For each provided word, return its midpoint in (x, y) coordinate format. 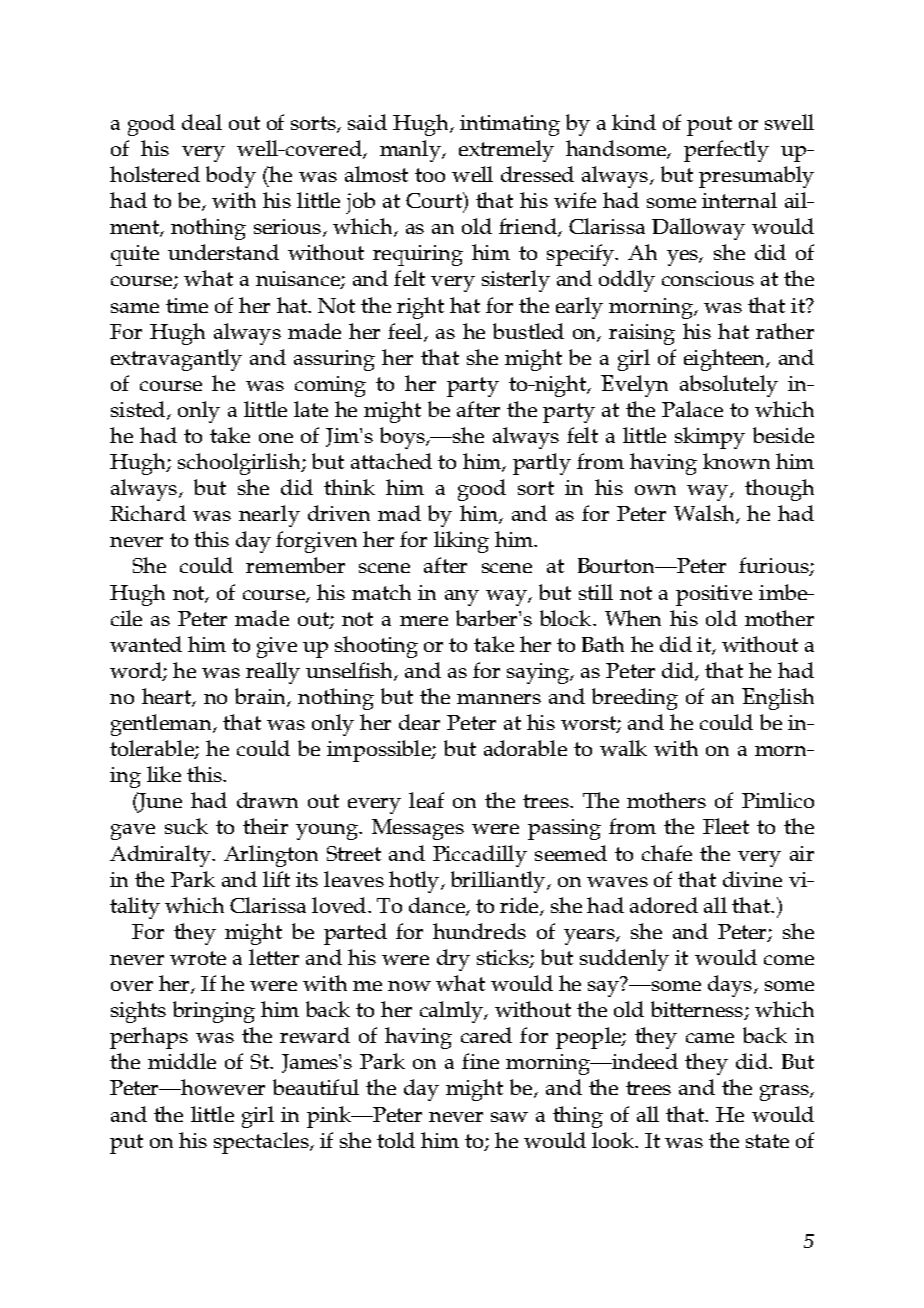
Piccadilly (480, 856)
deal (202, 122)
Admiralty (161, 856)
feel (406, 332)
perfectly (726, 151)
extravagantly (176, 360)
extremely (506, 151)
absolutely (729, 386)
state (767, 1141)
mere (424, 621)
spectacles (262, 1143)
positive (714, 595)
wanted (146, 644)
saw (509, 1117)
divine (752, 879)
